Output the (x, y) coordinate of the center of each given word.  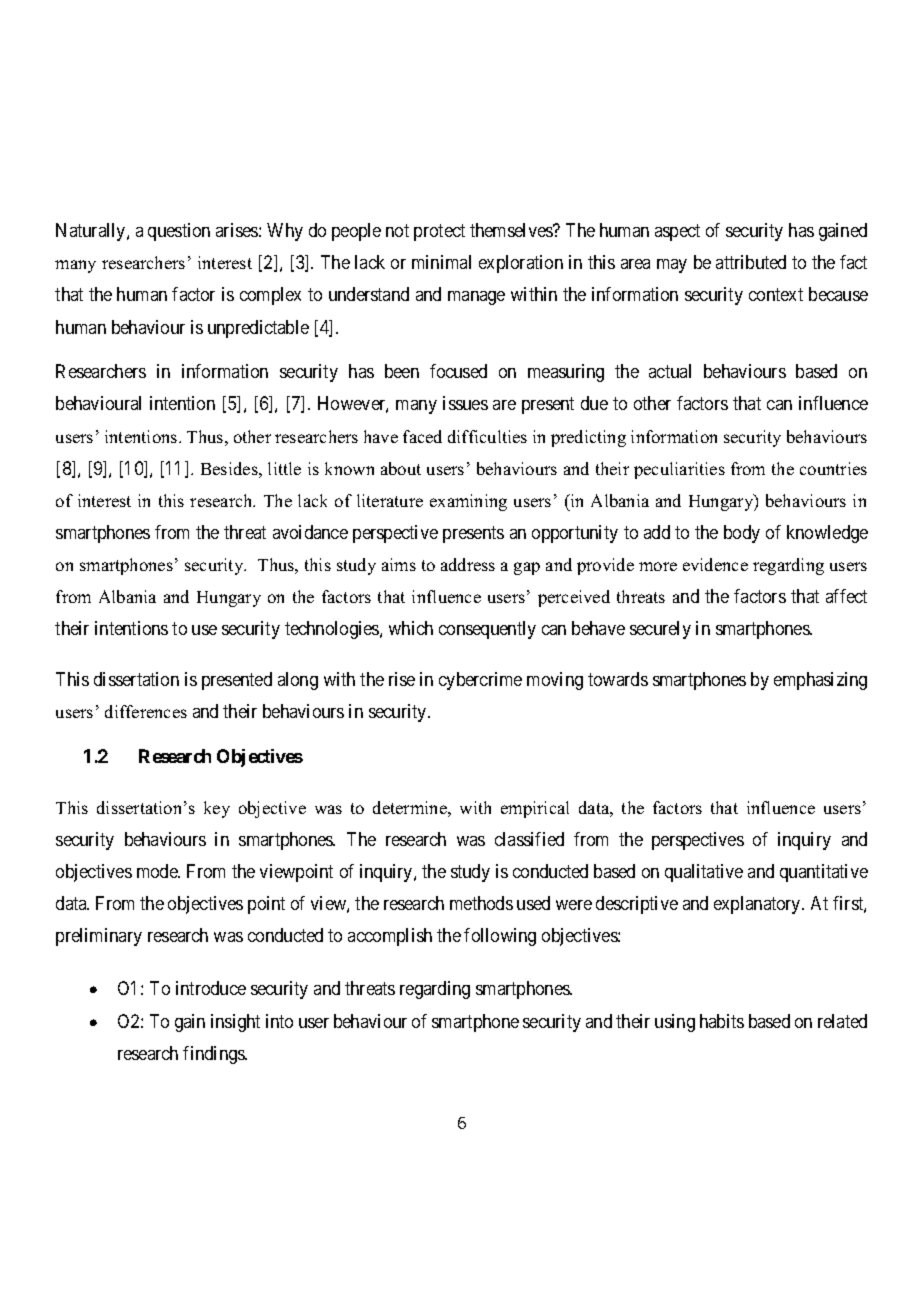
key (217, 809)
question (179, 232)
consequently (487, 630)
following (500, 937)
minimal (441, 262)
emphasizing (820, 681)
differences (146, 711)
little (284, 468)
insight (235, 1023)
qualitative (704, 873)
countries (833, 468)
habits (722, 1021)
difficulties (487, 436)
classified (529, 839)
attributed (751, 262)
